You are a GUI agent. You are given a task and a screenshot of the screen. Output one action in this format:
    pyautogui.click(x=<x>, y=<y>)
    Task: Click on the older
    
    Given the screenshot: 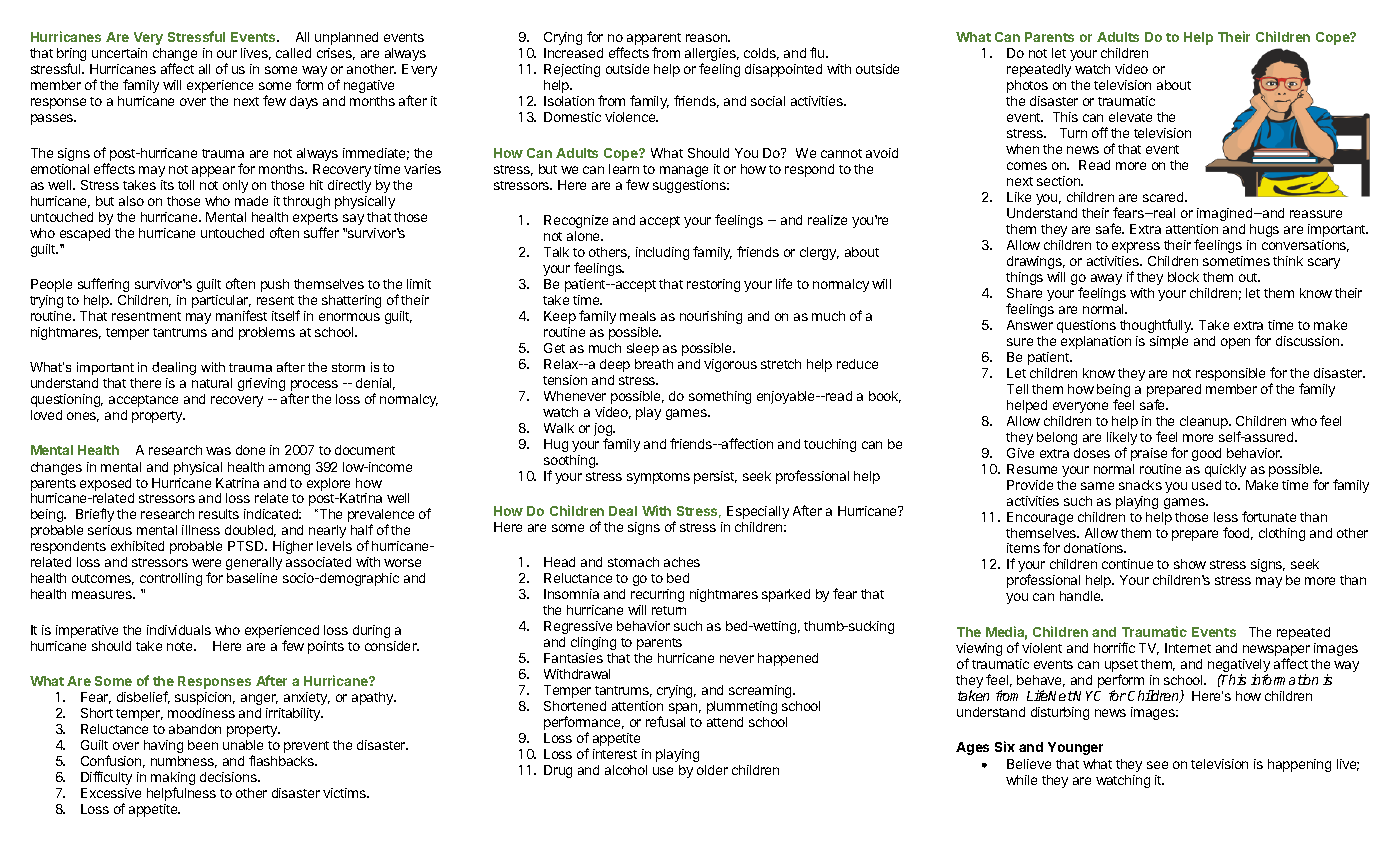 What is the action you would take?
    pyautogui.click(x=712, y=770)
